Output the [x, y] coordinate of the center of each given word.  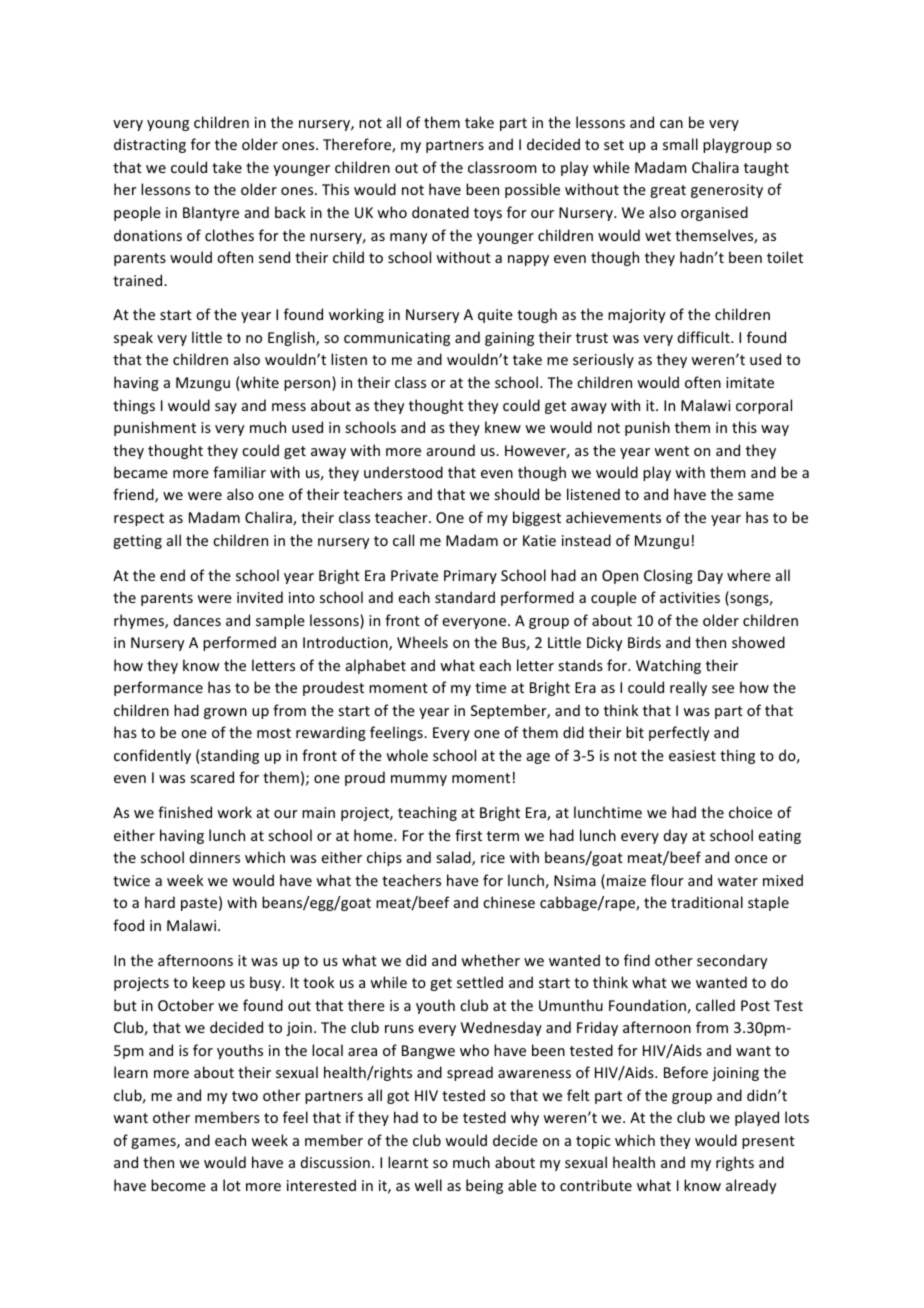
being [484, 1186]
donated [440, 212]
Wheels [422, 642]
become [178, 1185]
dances [197, 620]
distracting [150, 145]
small [680, 144]
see [723, 689]
